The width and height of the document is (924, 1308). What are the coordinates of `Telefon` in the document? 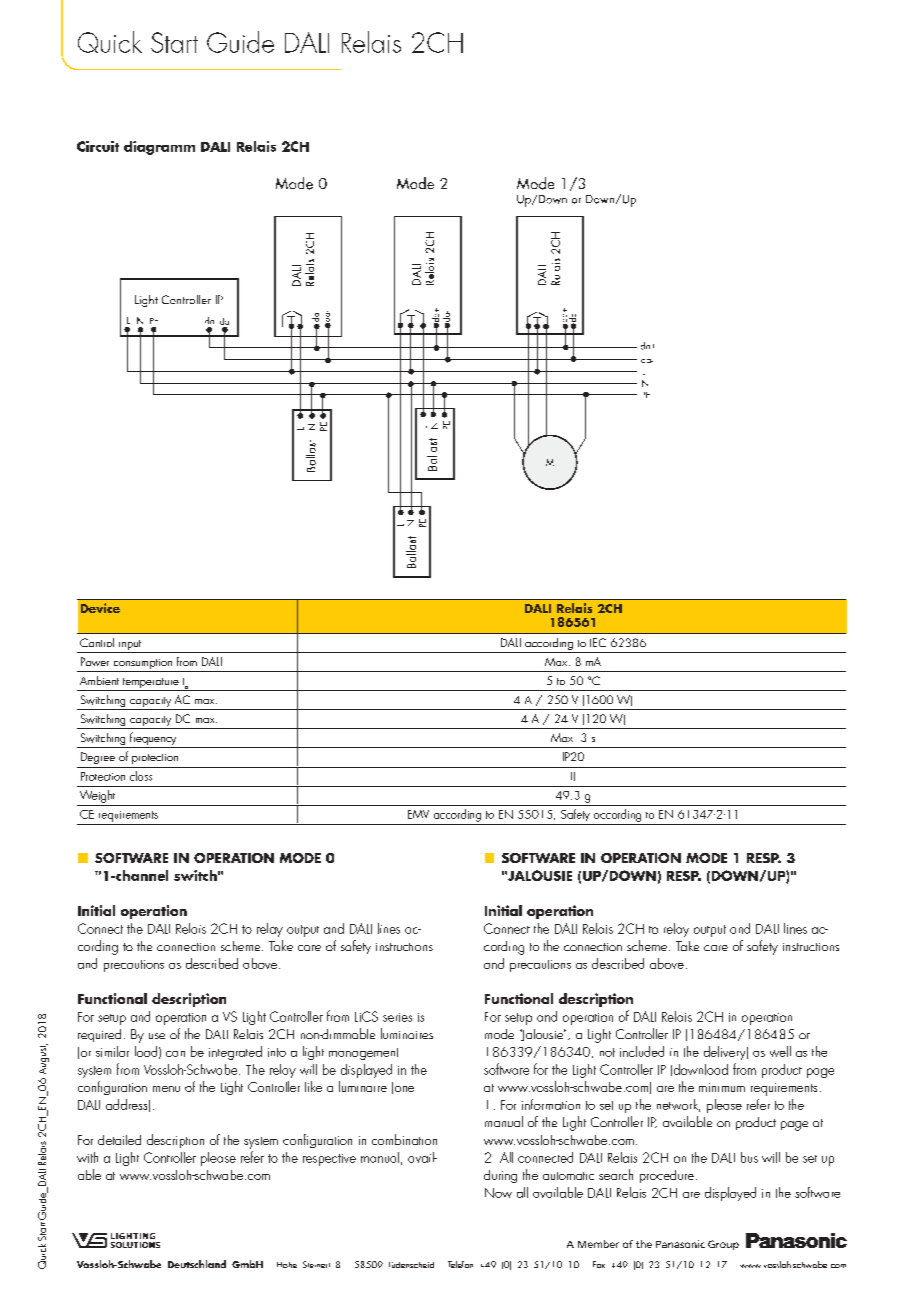 It's located at (460, 1264).
